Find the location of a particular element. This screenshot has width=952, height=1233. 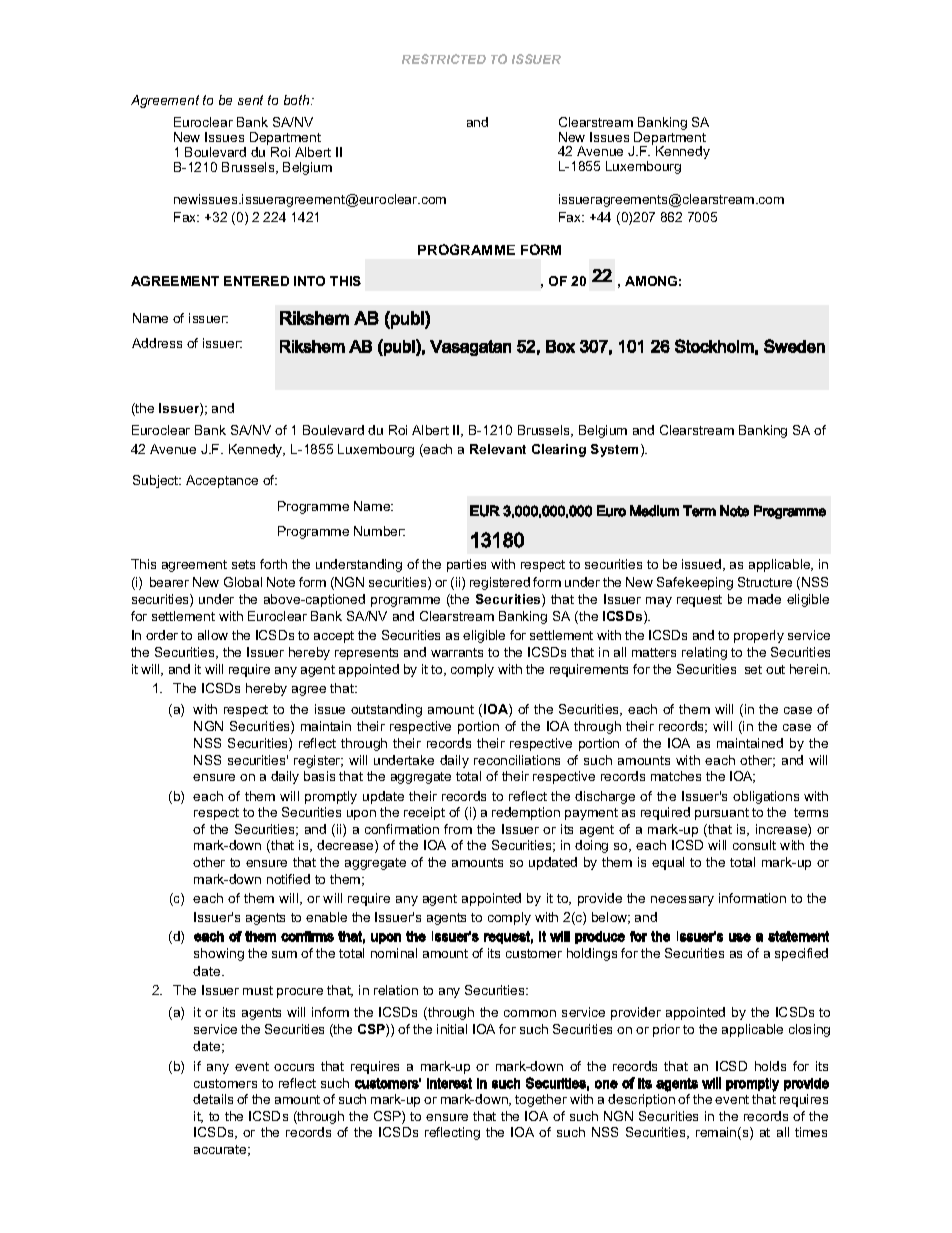

made is located at coordinates (764, 599).
